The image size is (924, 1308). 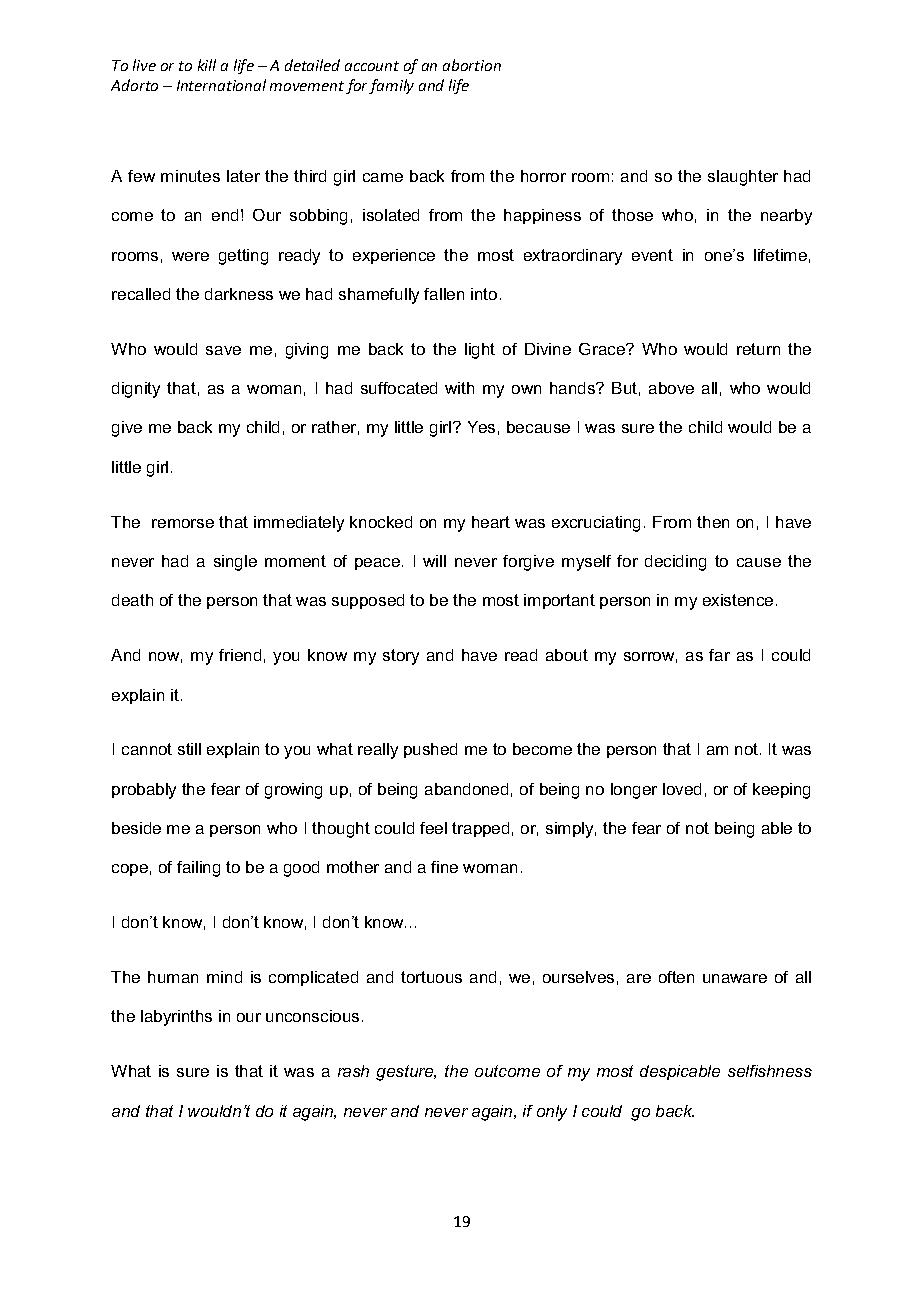 What do you see at coordinates (671, 388) in the screenshot?
I see `above` at bounding box center [671, 388].
